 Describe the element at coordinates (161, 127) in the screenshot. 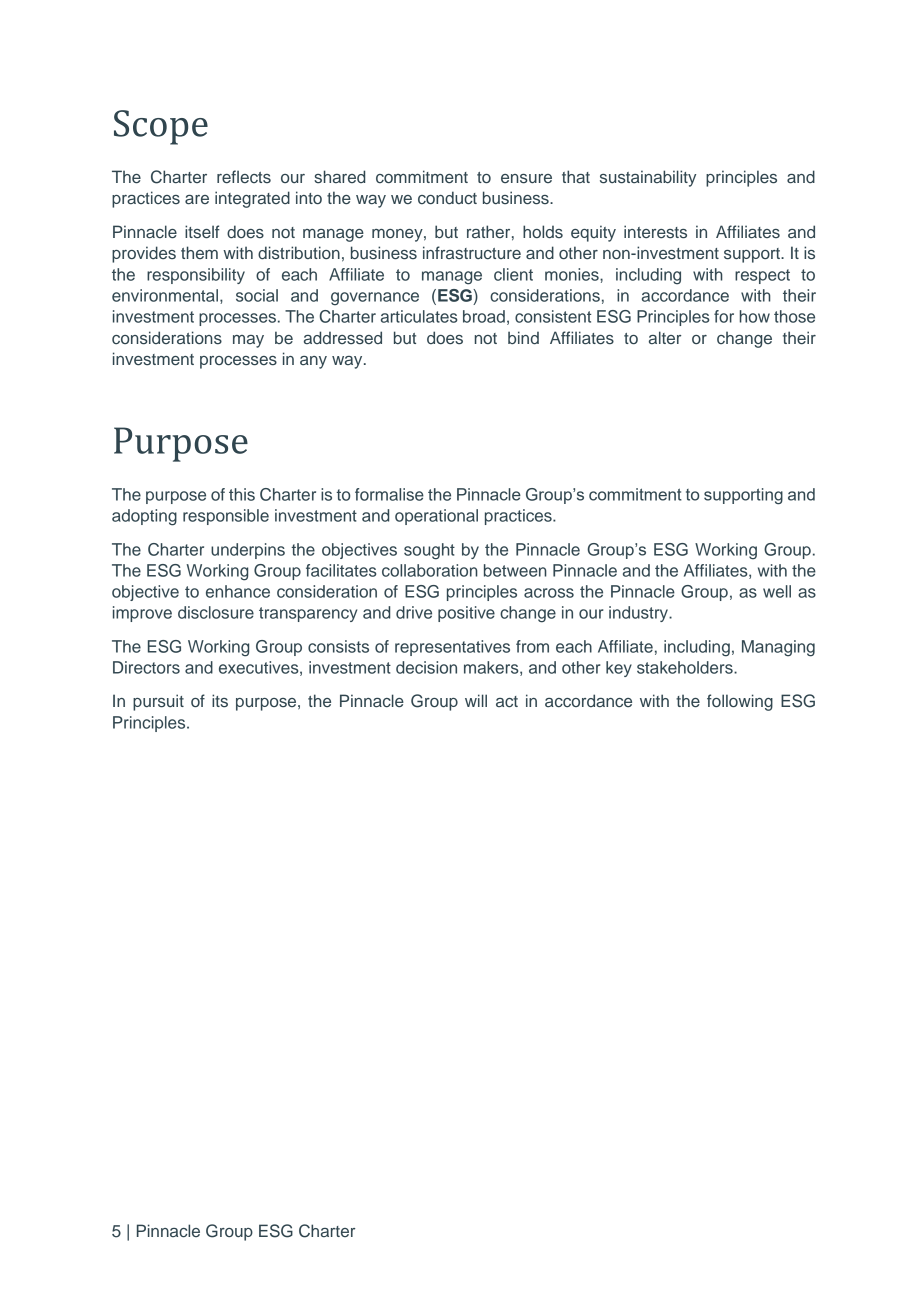

I see `Scope` at that location.
